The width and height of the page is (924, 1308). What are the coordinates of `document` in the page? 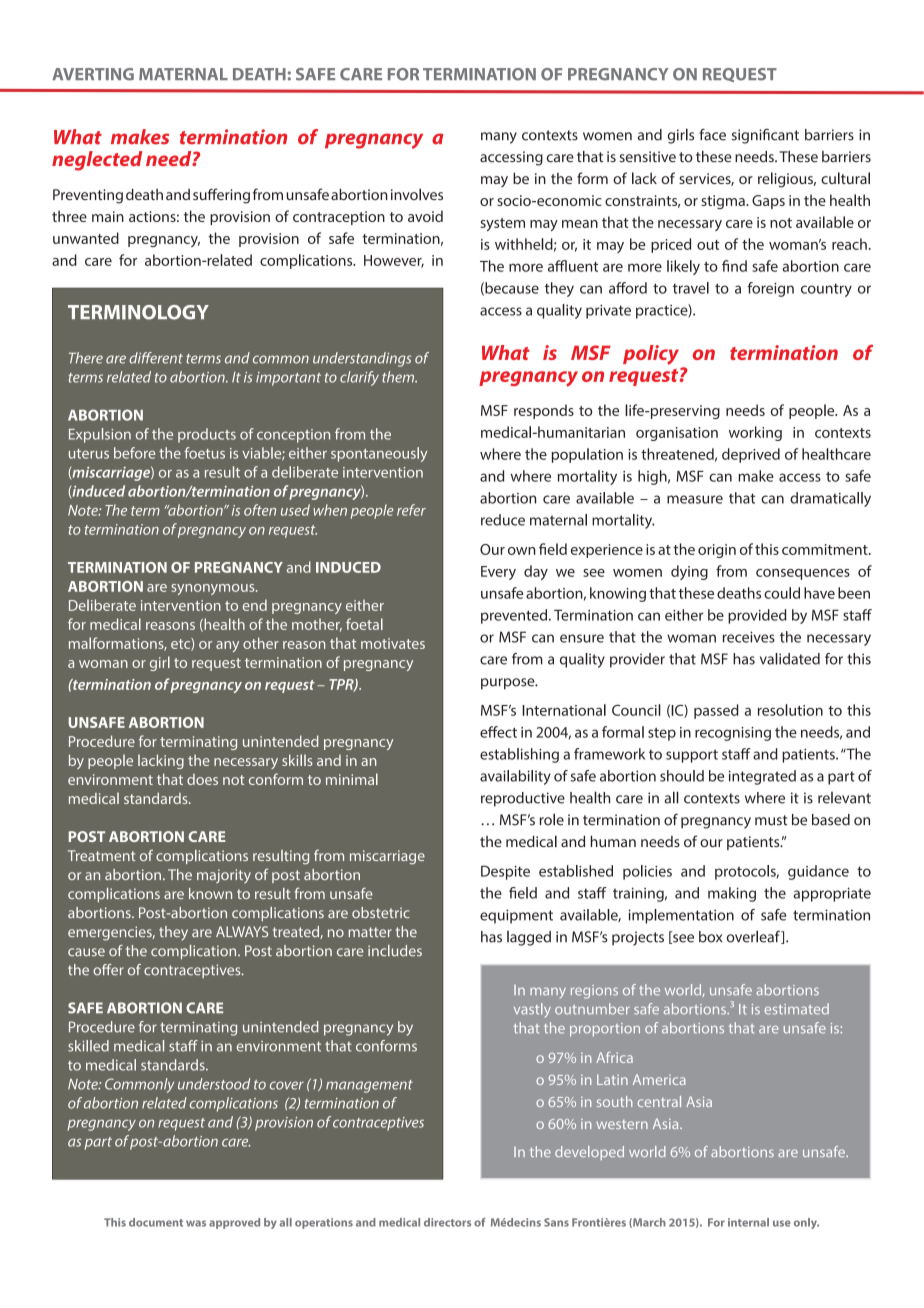 It's located at (156, 1222).
